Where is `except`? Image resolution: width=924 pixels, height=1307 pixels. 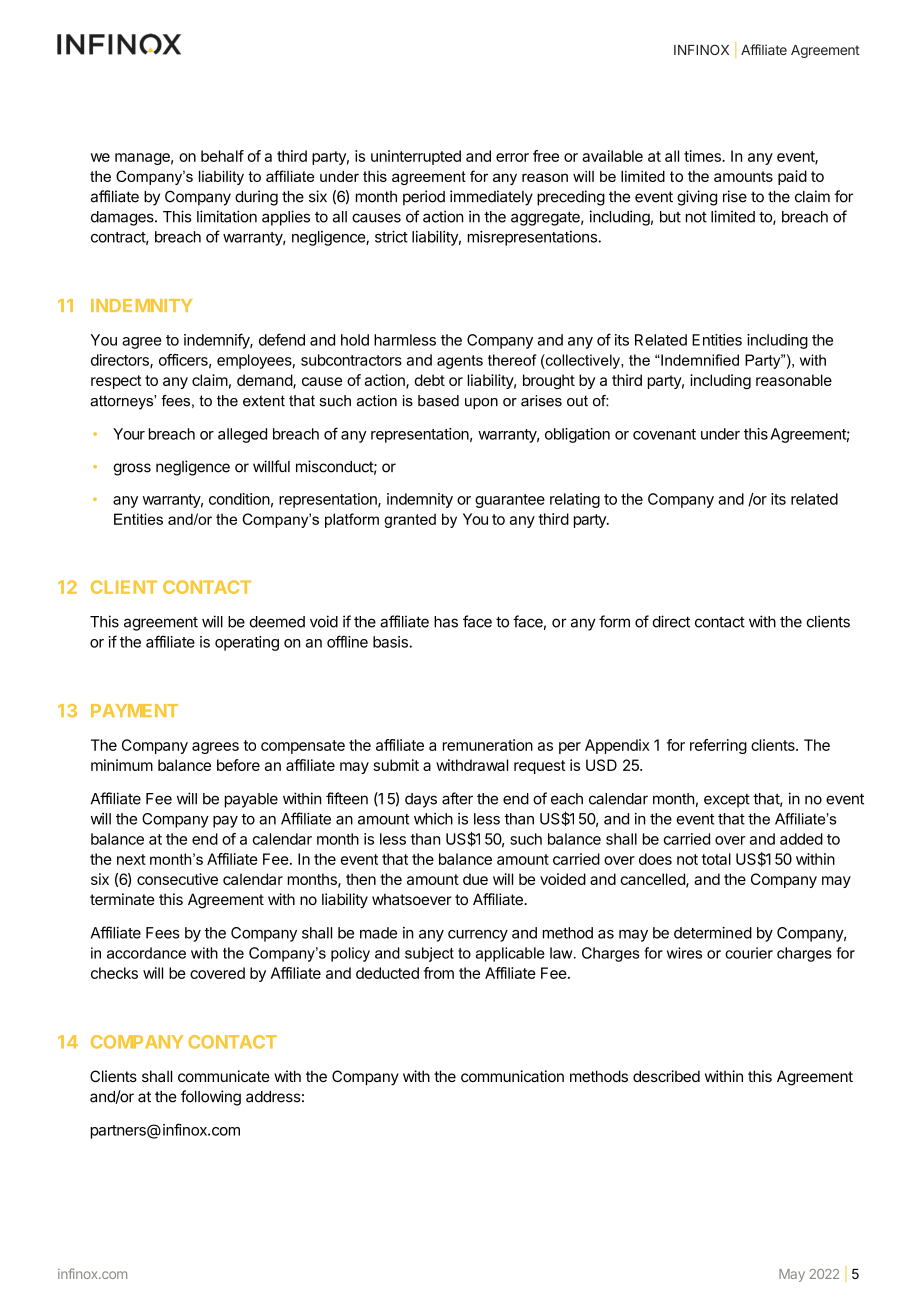
except is located at coordinates (727, 801).
